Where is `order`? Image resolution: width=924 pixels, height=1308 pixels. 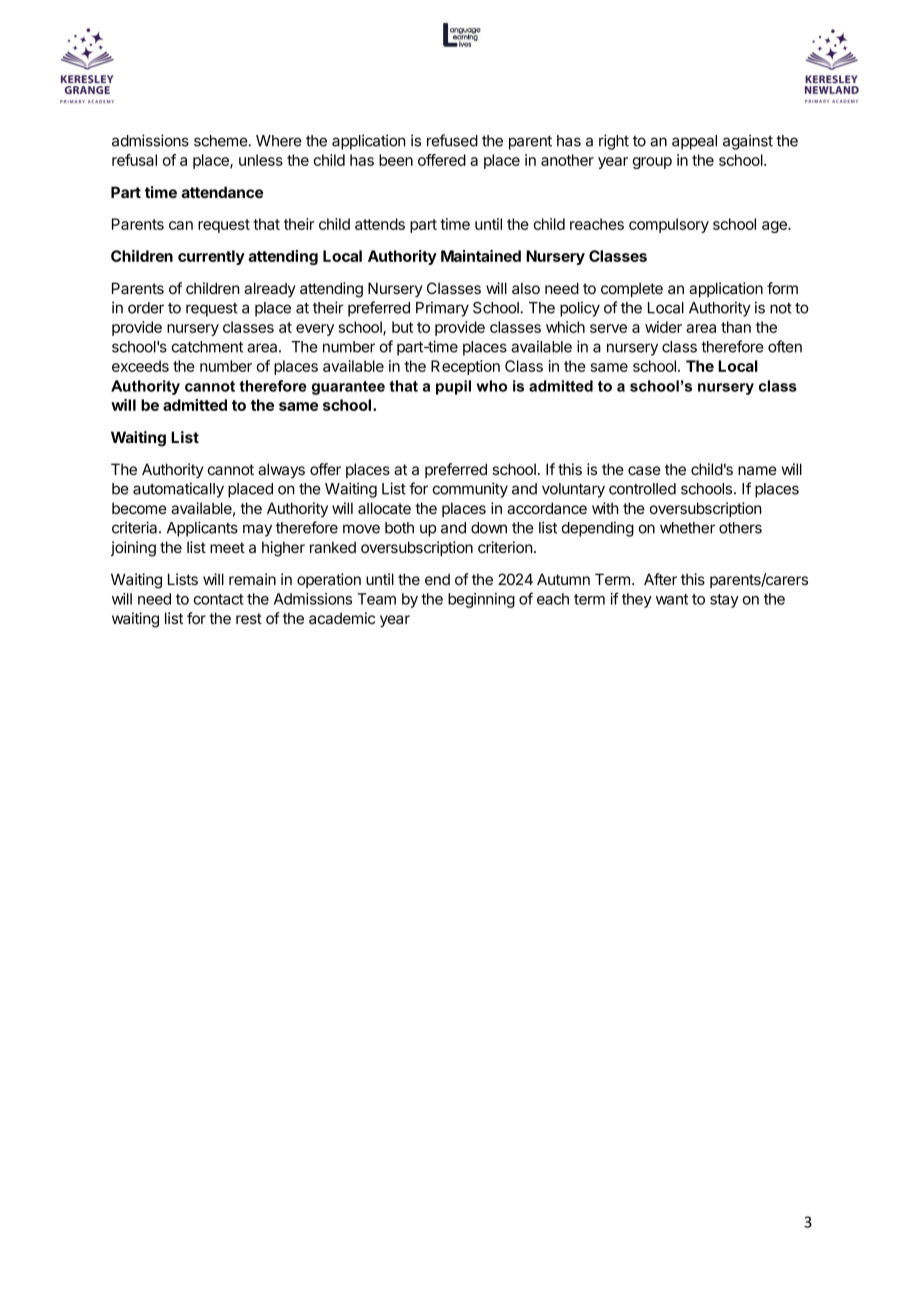 order is located at coordinates (146, 308).
